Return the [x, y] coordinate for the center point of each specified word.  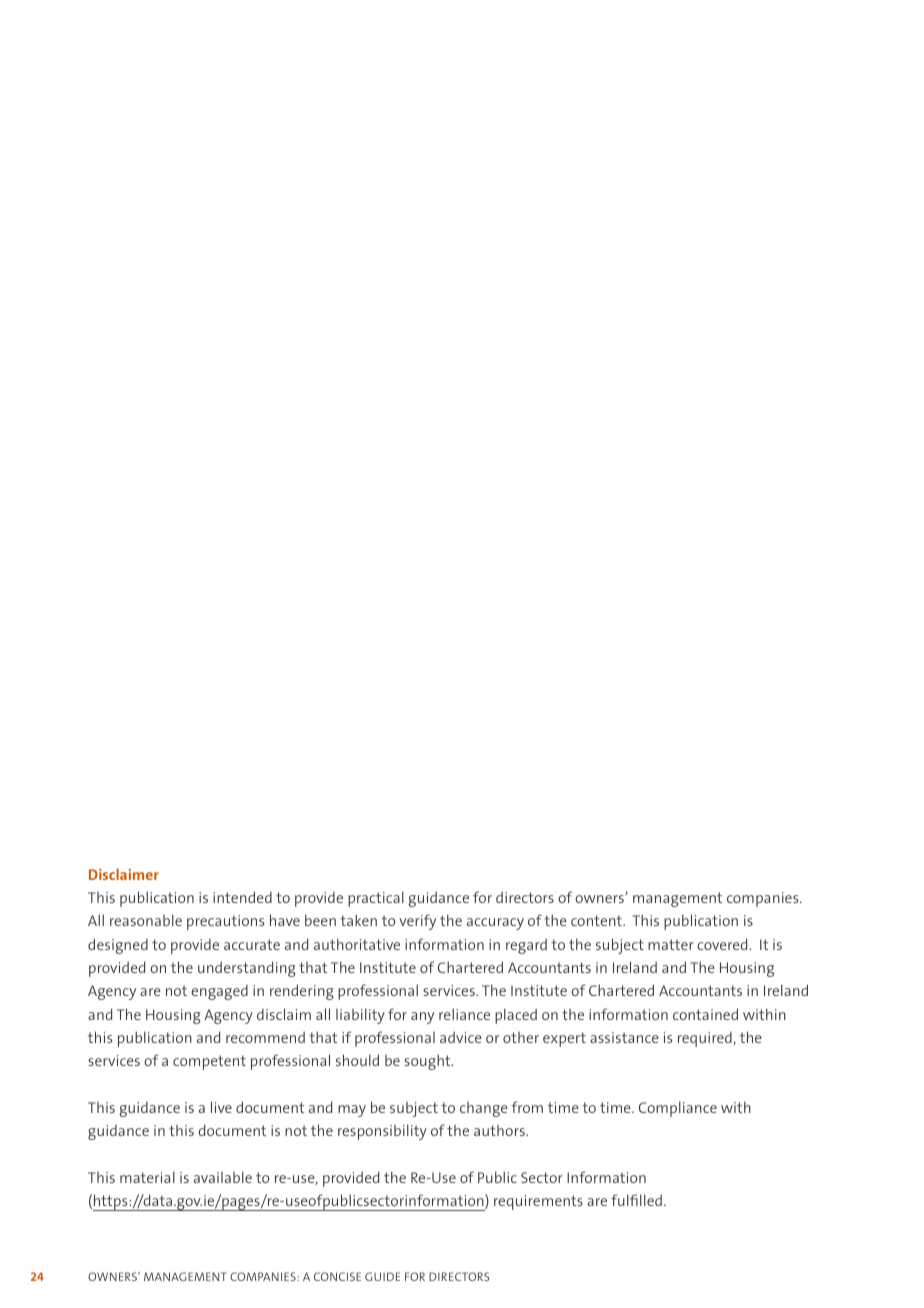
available [223, 1177]
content [597, 920]
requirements [538, 1202]
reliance [464, 1014]
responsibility [382, 1132]
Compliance [678, 1109]
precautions [226, 922]
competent [209, 1062]
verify [417, 922]
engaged [219, 992]
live [221, 1107]
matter [671, 944]
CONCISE [337, 1276]
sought [428, 1062]
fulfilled [636, 1200]
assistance [624, 1037]
